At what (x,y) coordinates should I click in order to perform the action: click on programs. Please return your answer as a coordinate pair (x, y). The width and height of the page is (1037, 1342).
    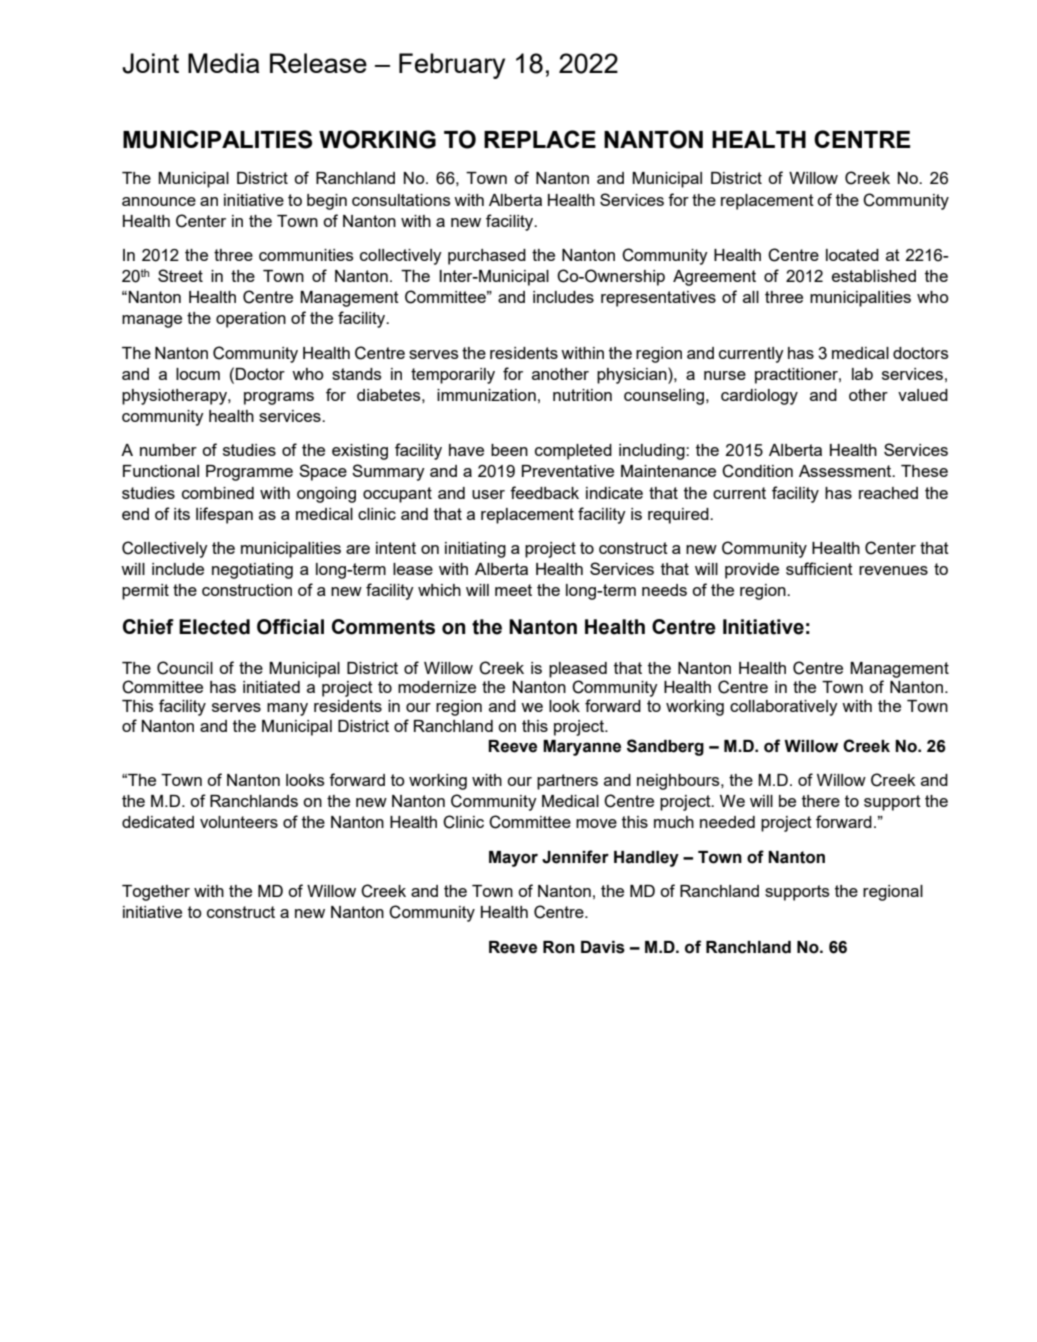
    Looking at the image, I should click on (279, 398).
